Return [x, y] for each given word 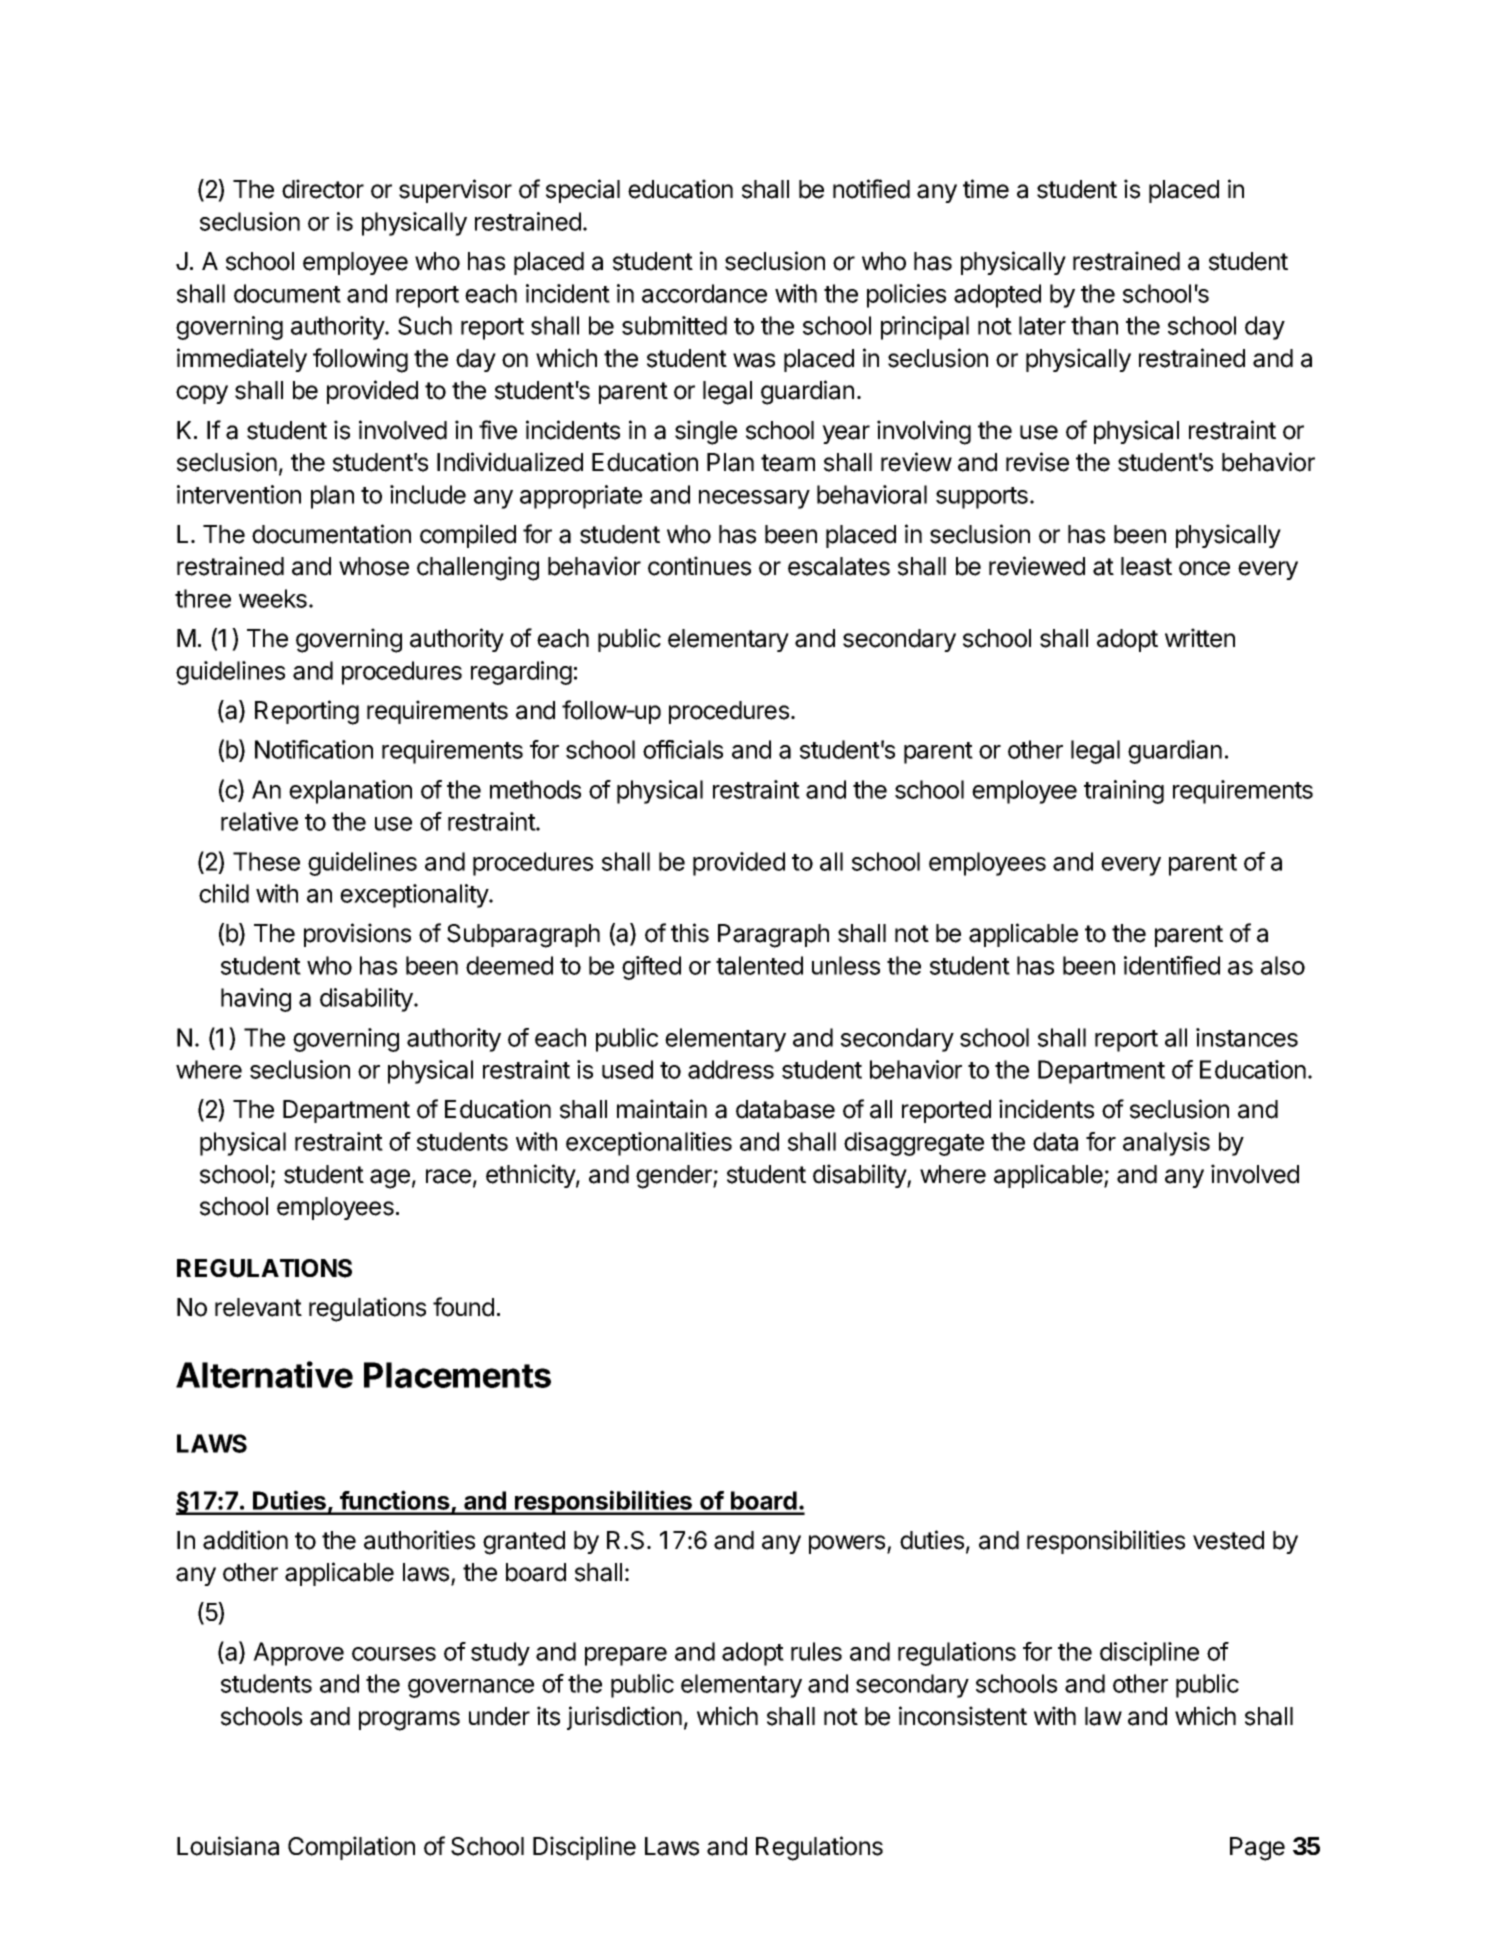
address [731, 1069]
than [1094, 325]
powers [848, 1544]
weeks [273, 598]
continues [699, 566]
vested [1228, 1540]
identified [1172, 965]
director [323, 189]
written [1200, 638]
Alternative [264, 1374]
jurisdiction [624, 1718]
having [256, 1000]
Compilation [351, 1848]
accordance [704, 293]
